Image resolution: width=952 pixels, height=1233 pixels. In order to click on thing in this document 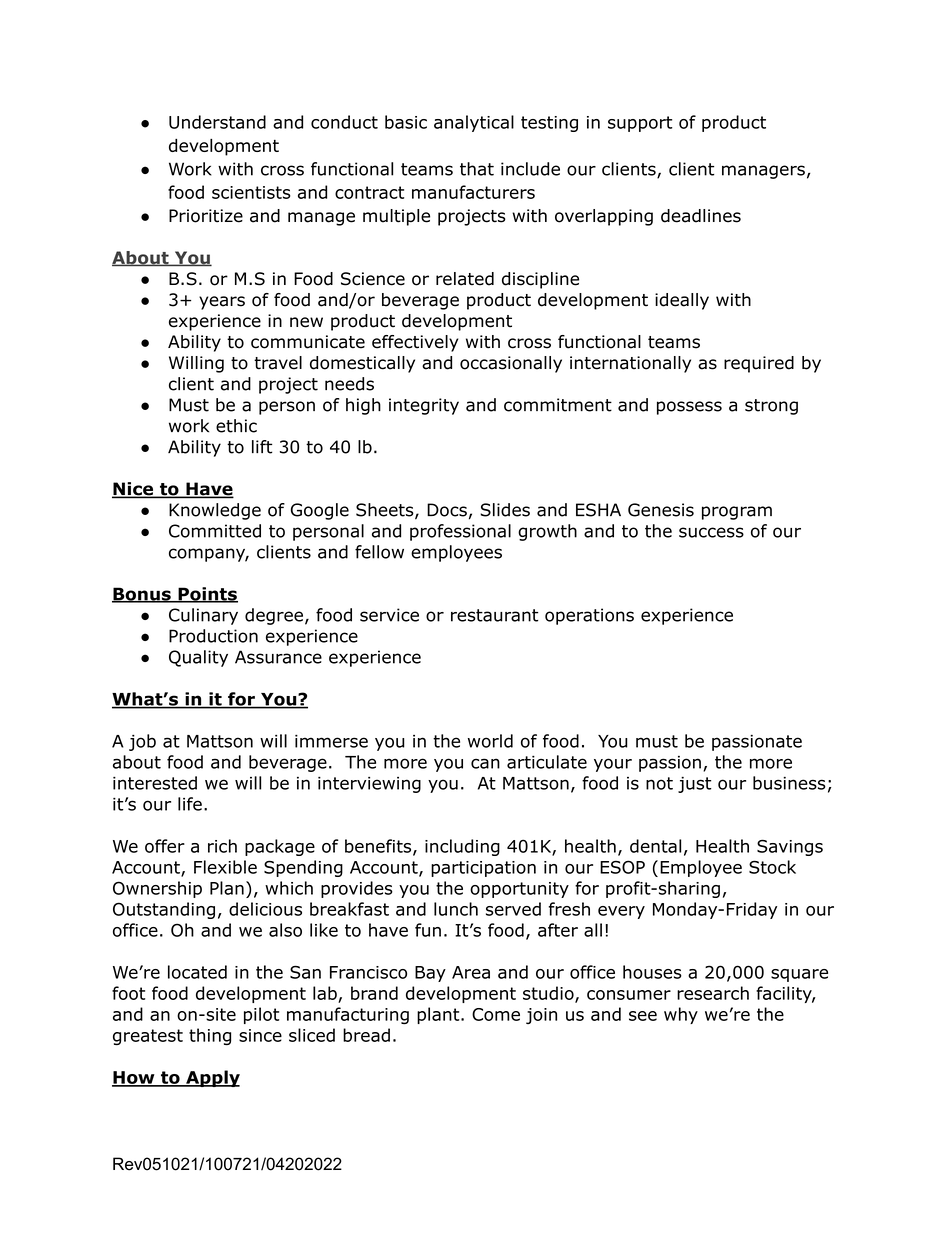, I will do `click(210, 1036)`.
